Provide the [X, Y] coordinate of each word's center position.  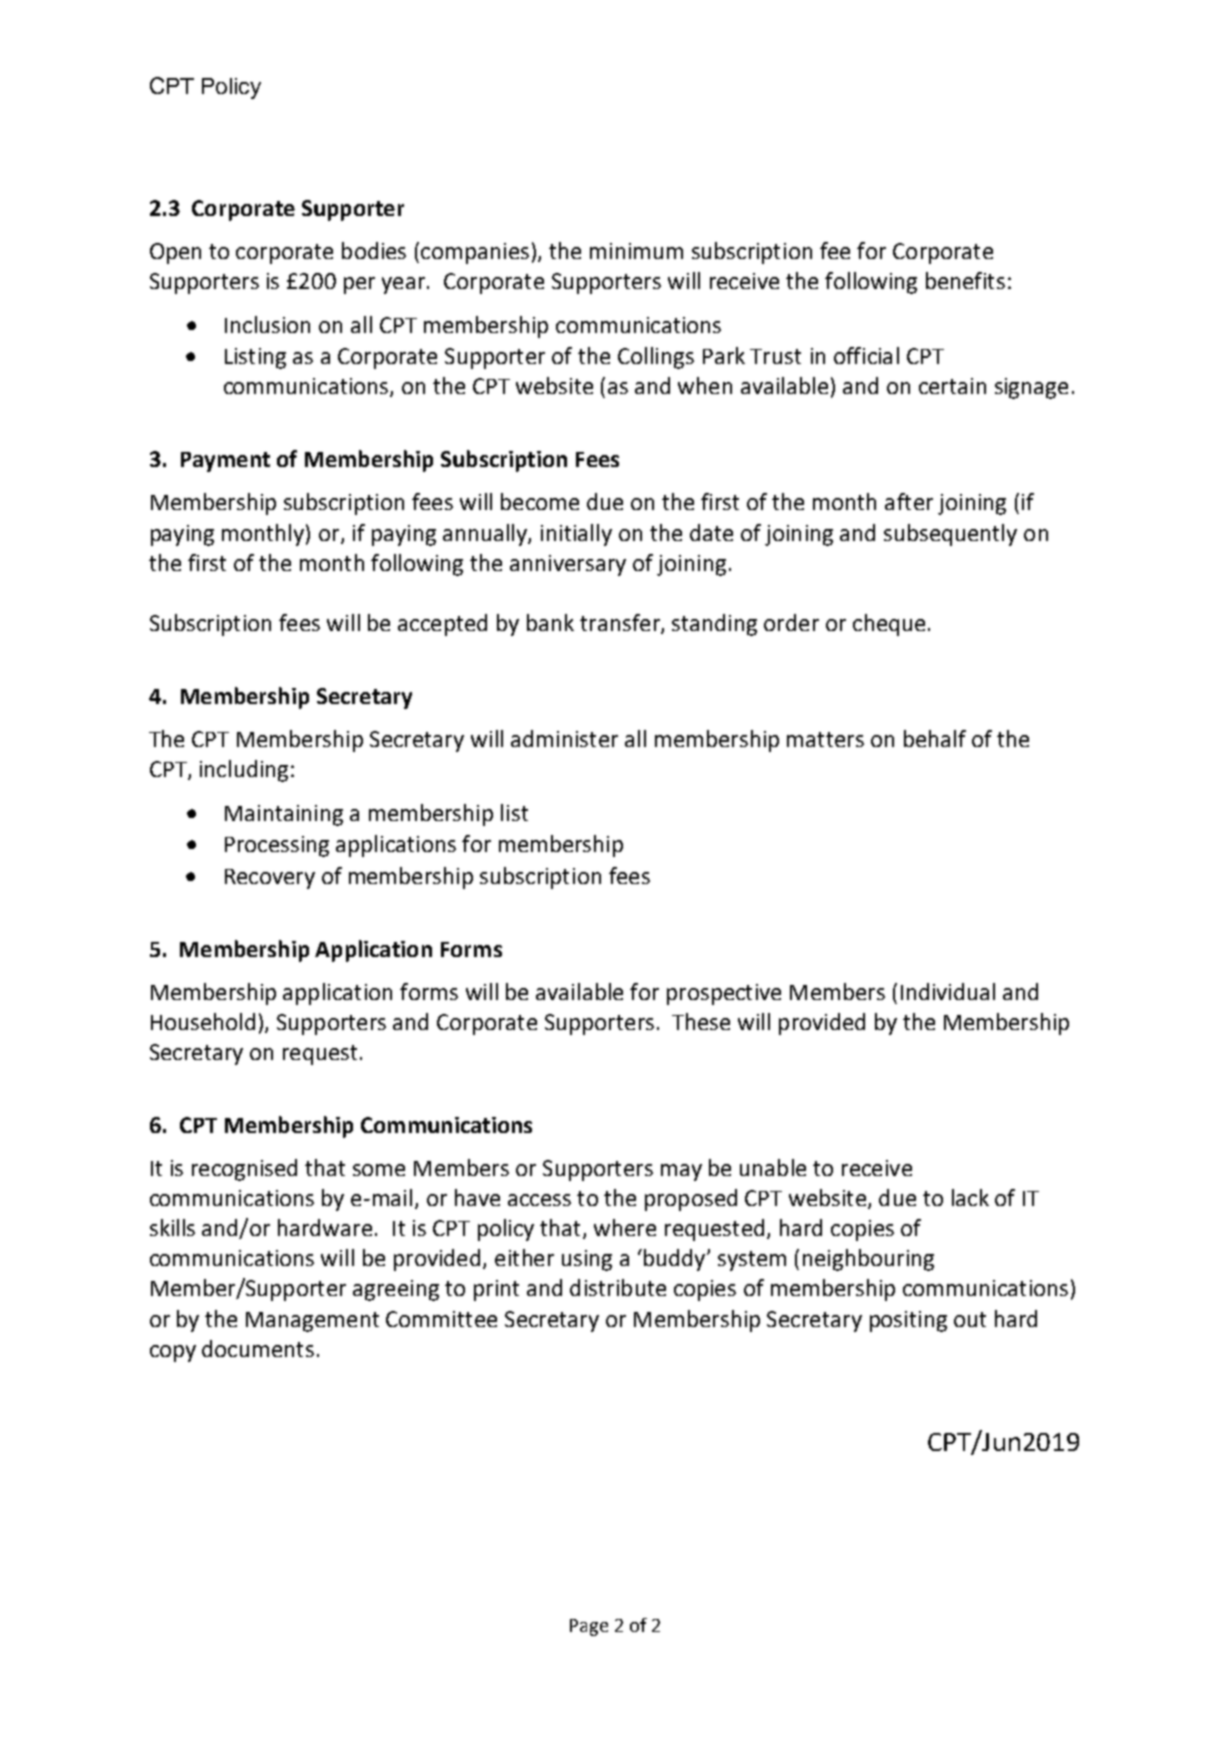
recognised [244, 1170]
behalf [935, 738]
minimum [636, 251]
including [244, 771]
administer [564, 738]
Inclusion [267, 324]
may [681, 1172]
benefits [965, 280]
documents [258, 1348]
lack [970, 1197]
